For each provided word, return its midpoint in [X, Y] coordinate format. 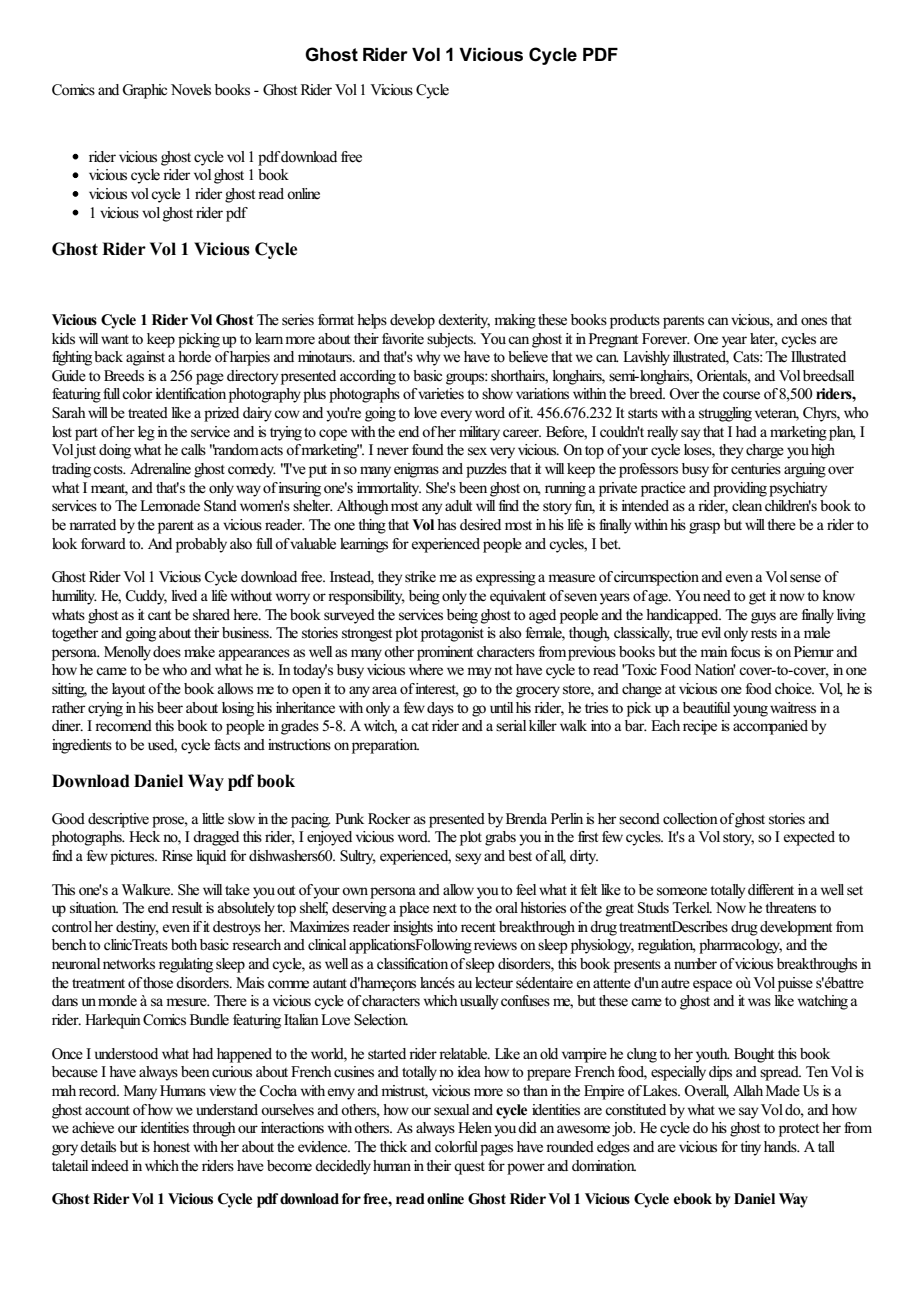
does [167, 652]
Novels [191, 90]
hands [781, 1146]
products [635, 321]
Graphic [144, 91]
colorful [456, 1146]
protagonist [452, 634]
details [98, 1147]
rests [764, 633]
